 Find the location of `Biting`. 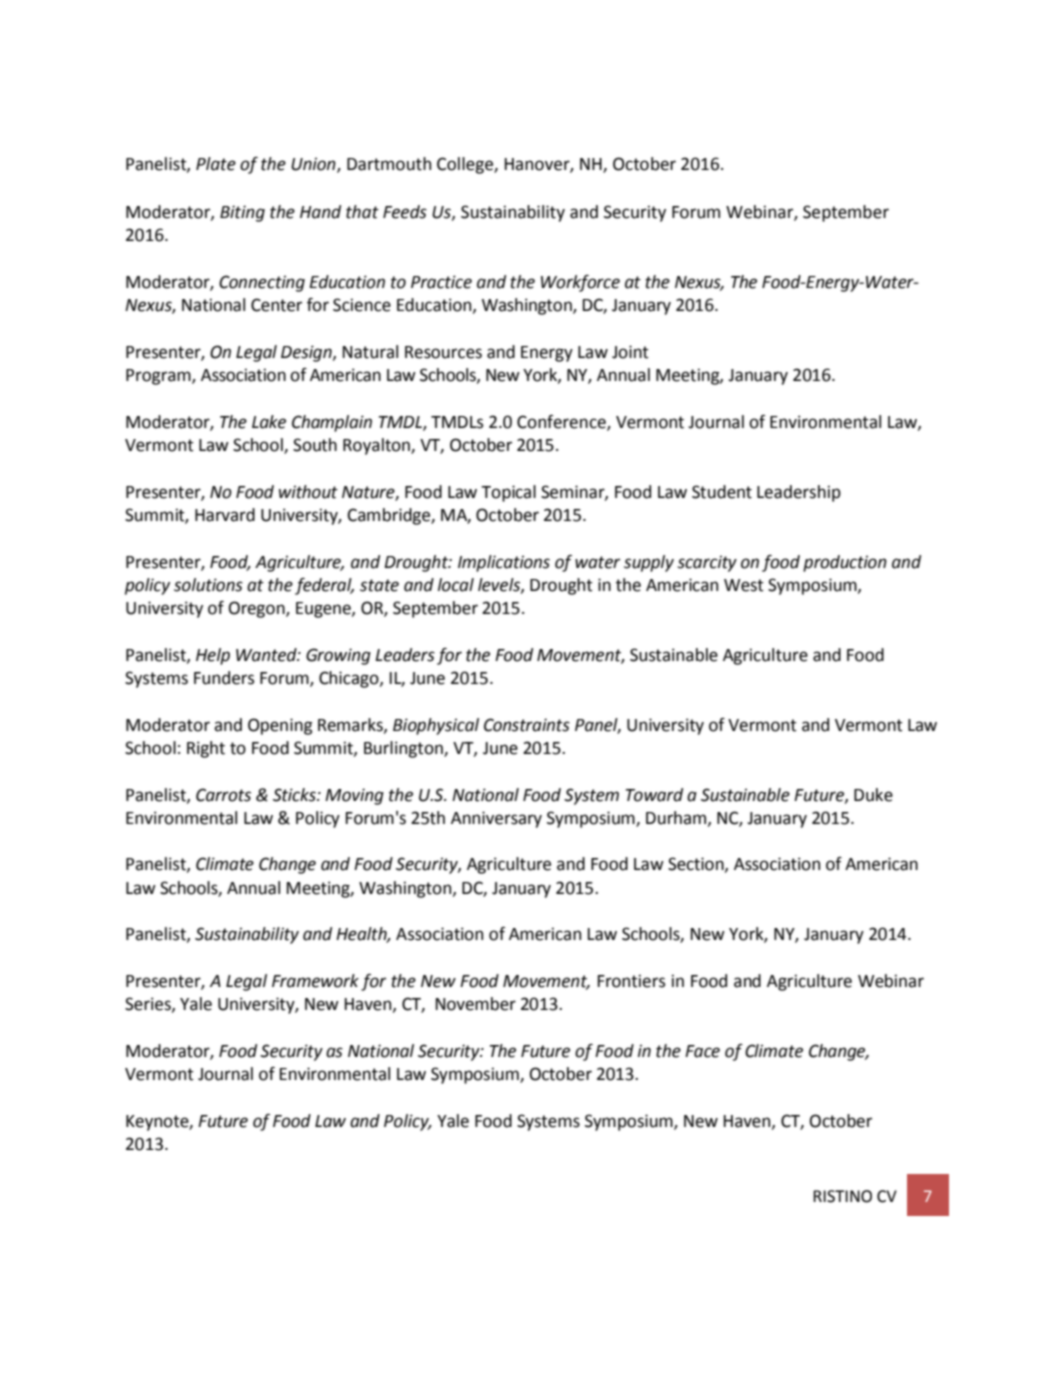

Biting is located at coordinates (242, 213).
